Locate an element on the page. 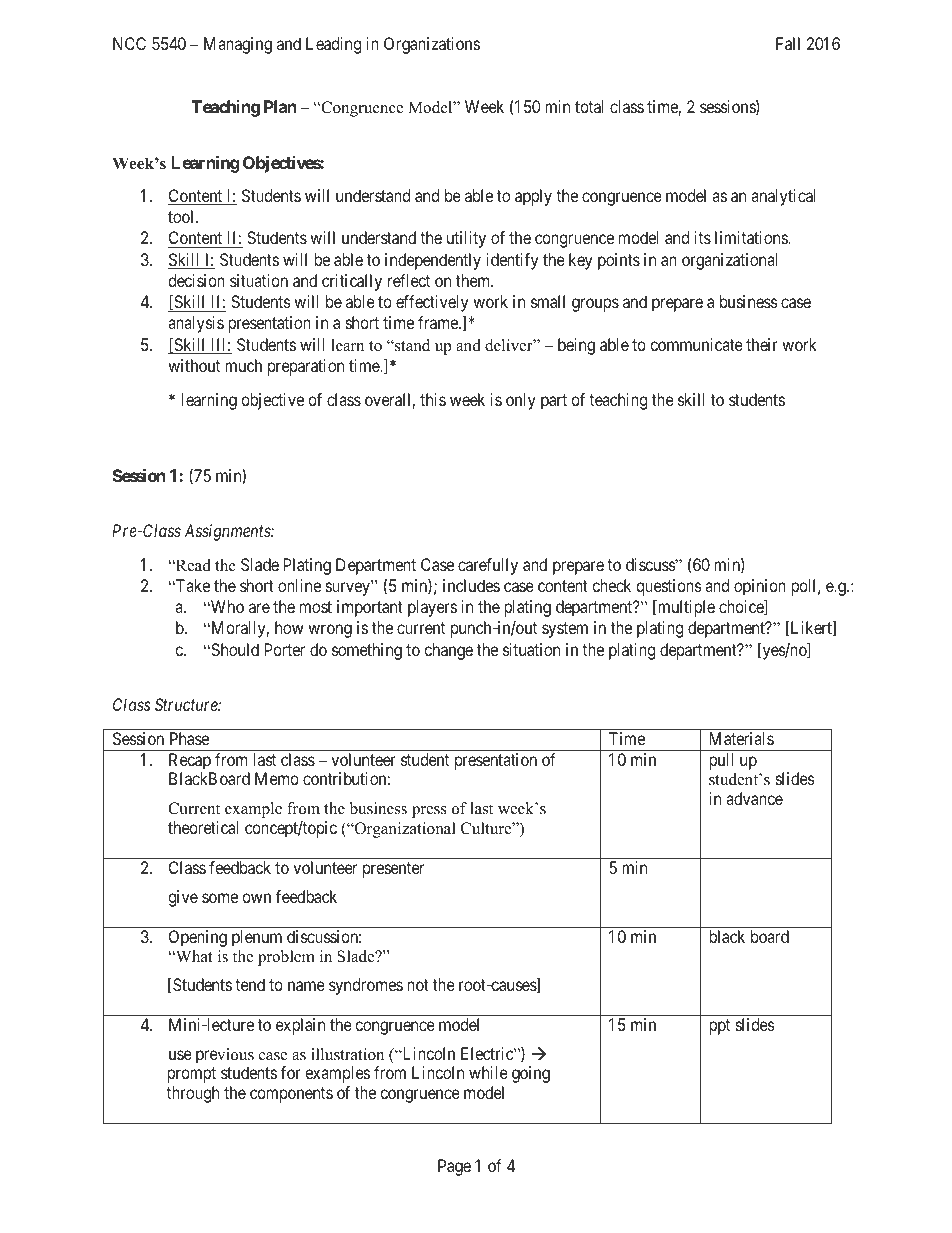 Image resolution: width=952 pixels, height=1233 pixels. players is located at coordinates (432, 608).
